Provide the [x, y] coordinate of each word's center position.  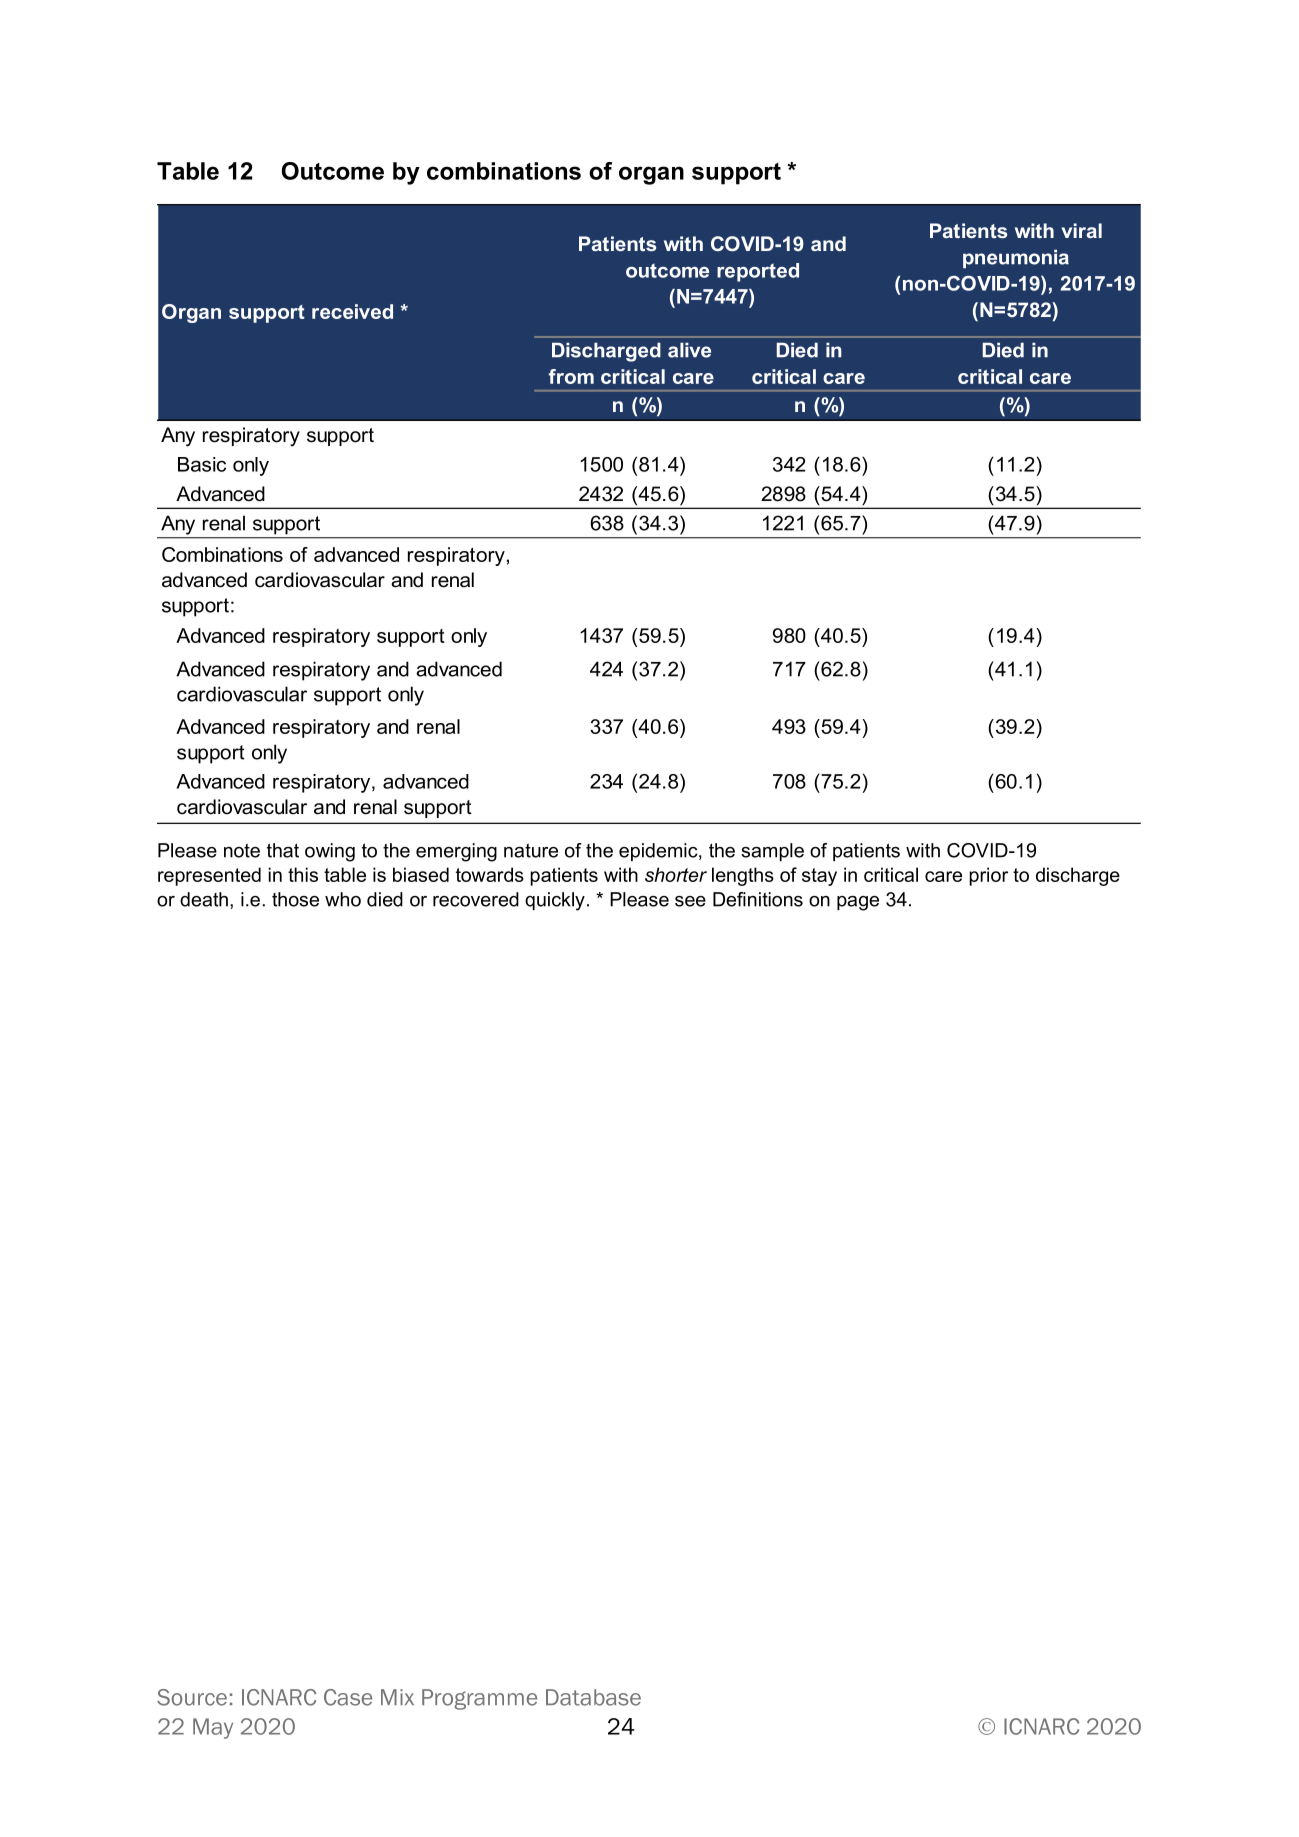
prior [988, 876]
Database [593, 1697]
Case [348, 1697]
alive [689, 350]
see [690, 901]
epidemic [659, 852]
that [283, 850]
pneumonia [1016, 259]
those [295, 899]
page [858, 903]
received [352, 311]
